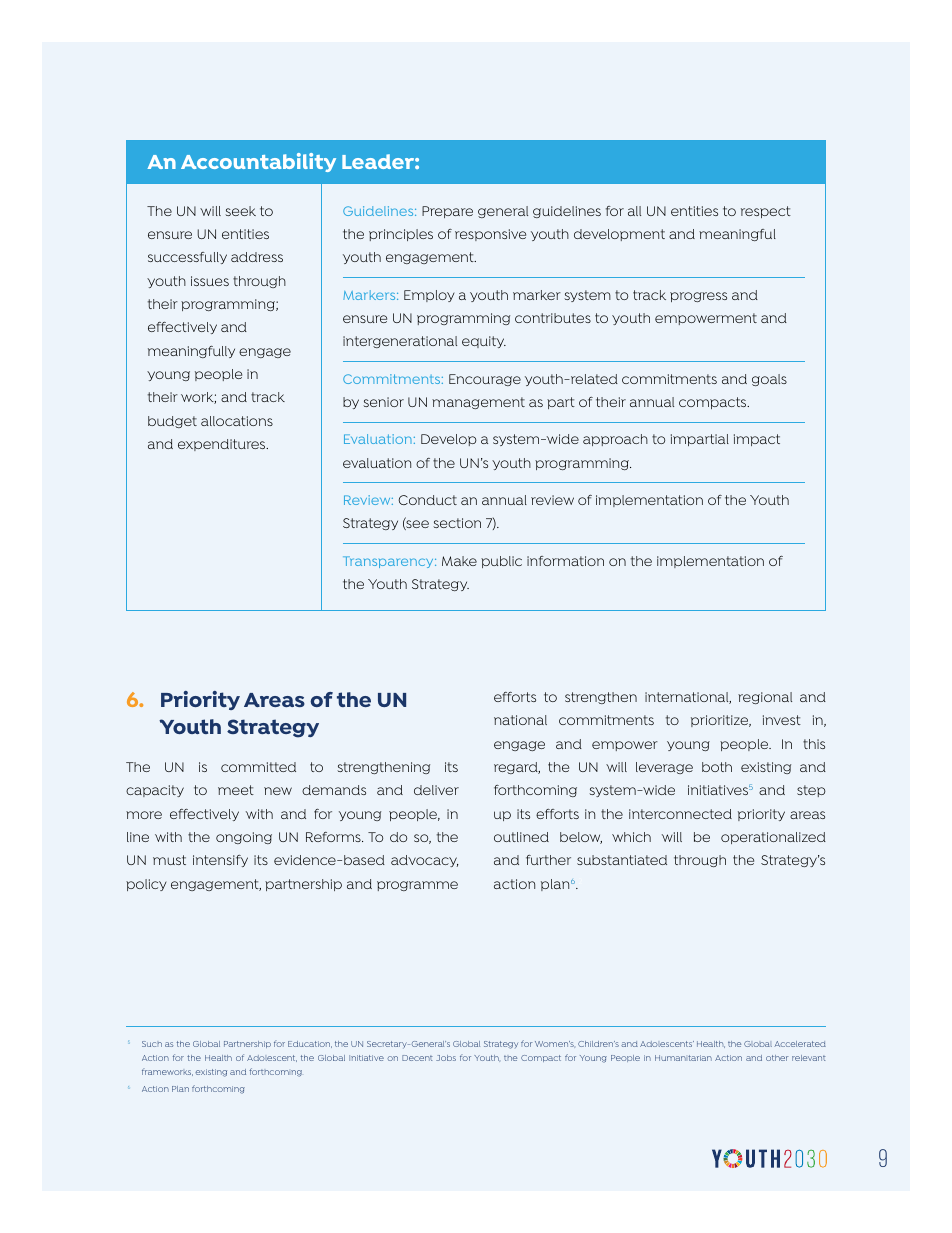 This screenshot has height=1233, width=952. Describe the element at coordinates (769, 380) in the screenshot. I see `goals` at that location.
